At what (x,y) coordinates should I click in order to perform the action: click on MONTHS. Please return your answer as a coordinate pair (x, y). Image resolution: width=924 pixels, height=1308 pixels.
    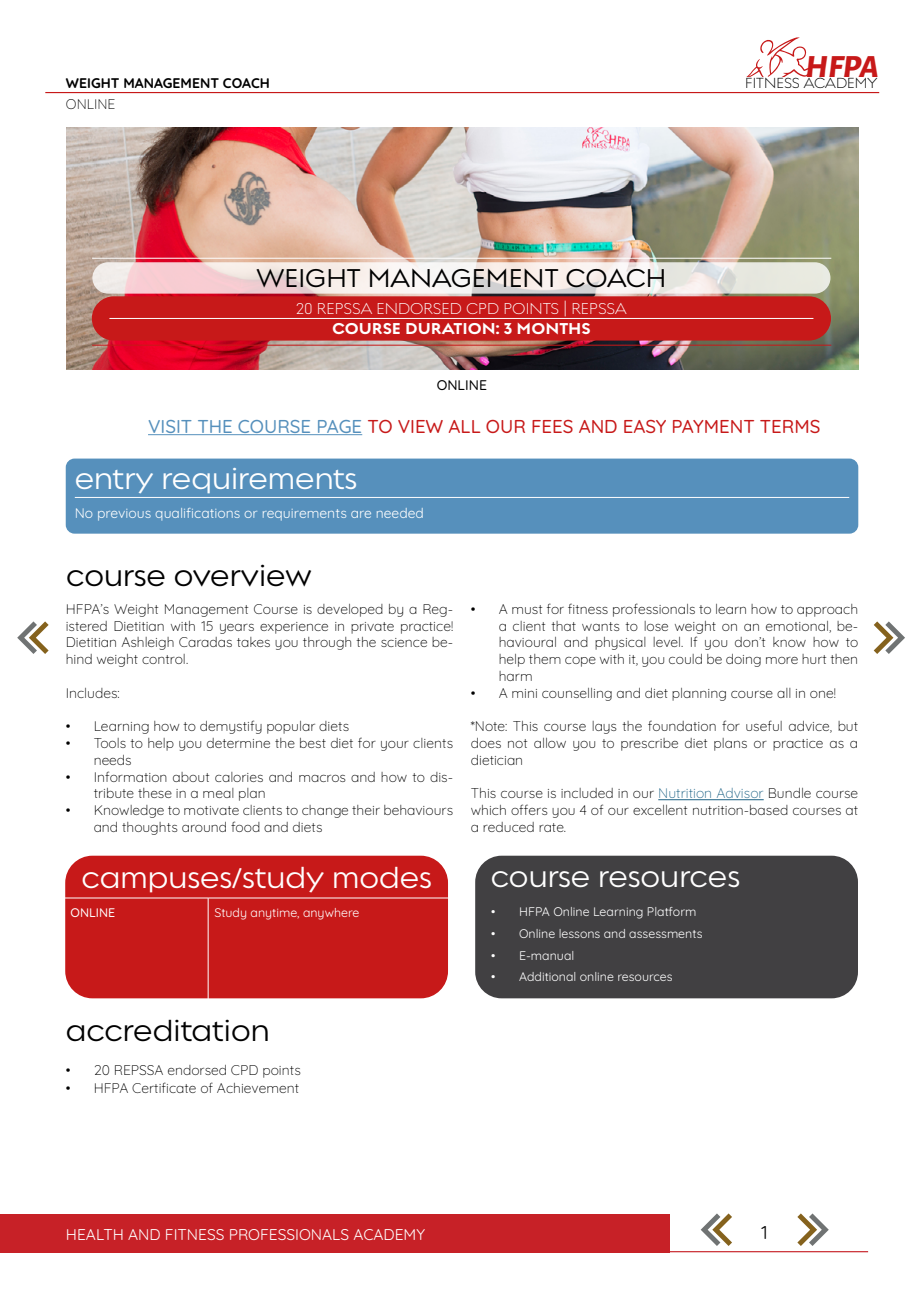
    Looking at the image, I should click on (554, 328).
